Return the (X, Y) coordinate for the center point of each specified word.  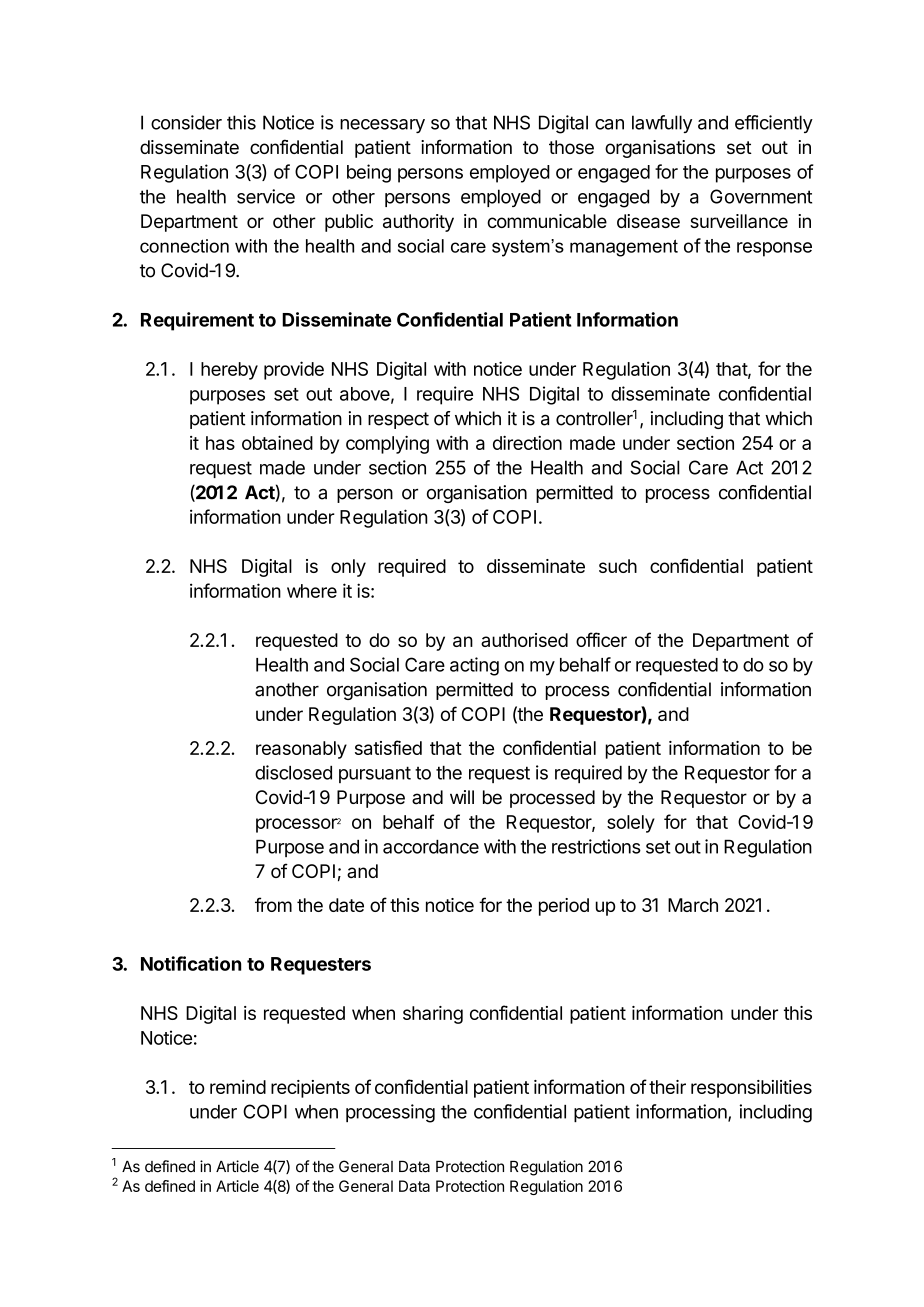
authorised (524, 640)
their (667, 1087)
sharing (433, 1015)
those (571, 147)
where (312, 591)
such (618, 566)
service (266, 196)
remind (238, 1087)
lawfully (662, 124)
